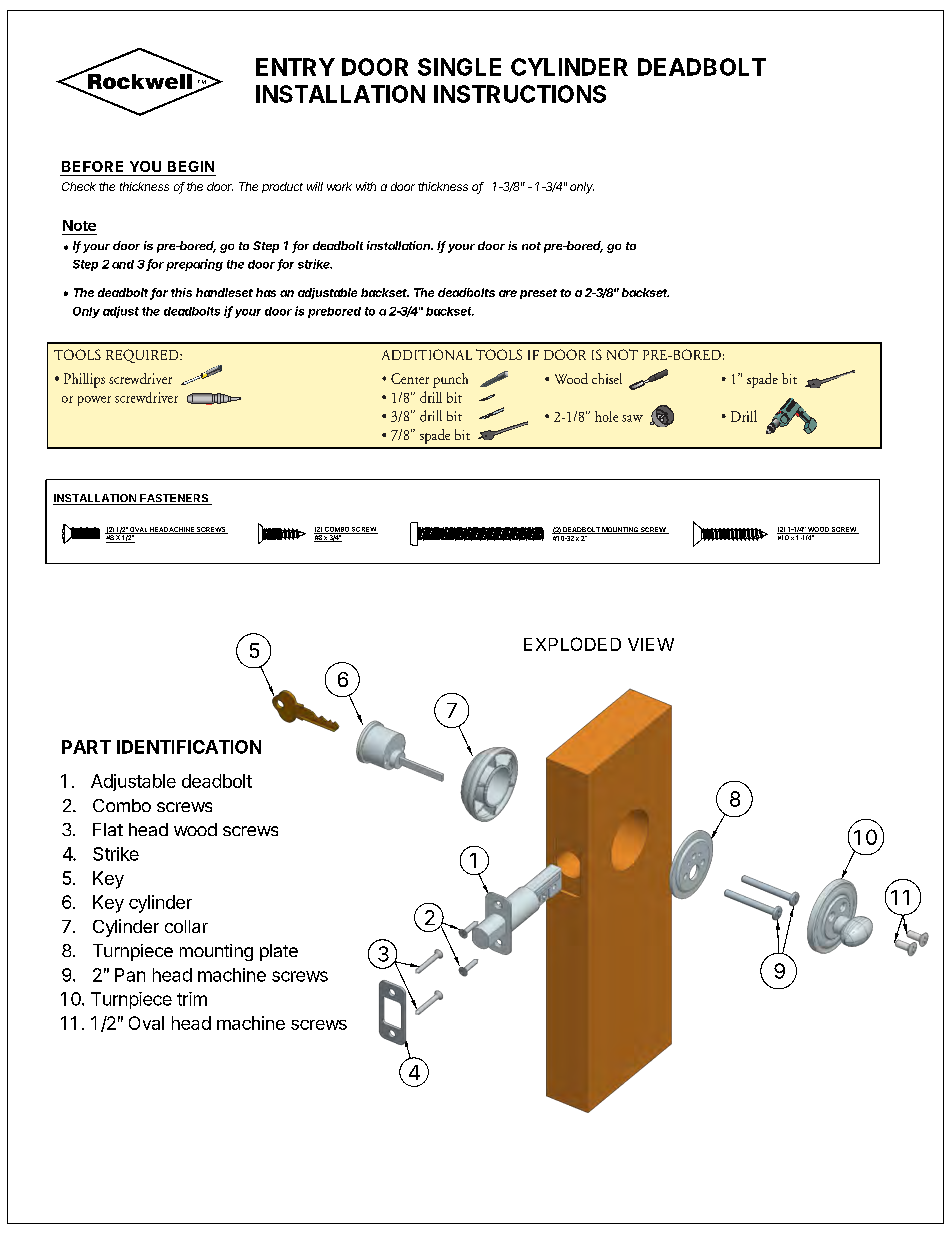  Describe the element at coordinates (192, 999) in the screenshot. I see `trim` at that location.
